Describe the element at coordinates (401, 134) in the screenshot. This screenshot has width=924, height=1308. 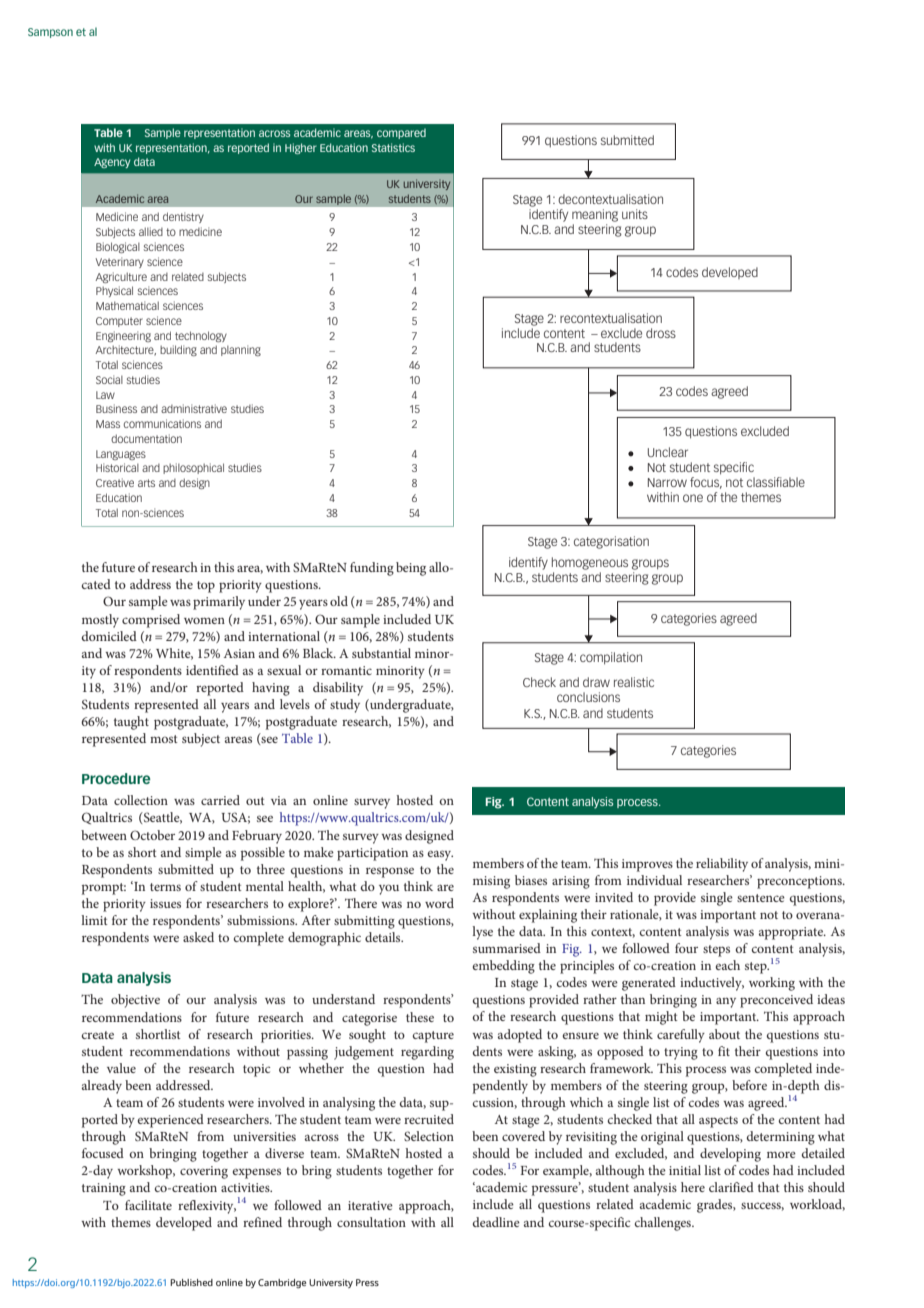
I see `compared` at that location.
